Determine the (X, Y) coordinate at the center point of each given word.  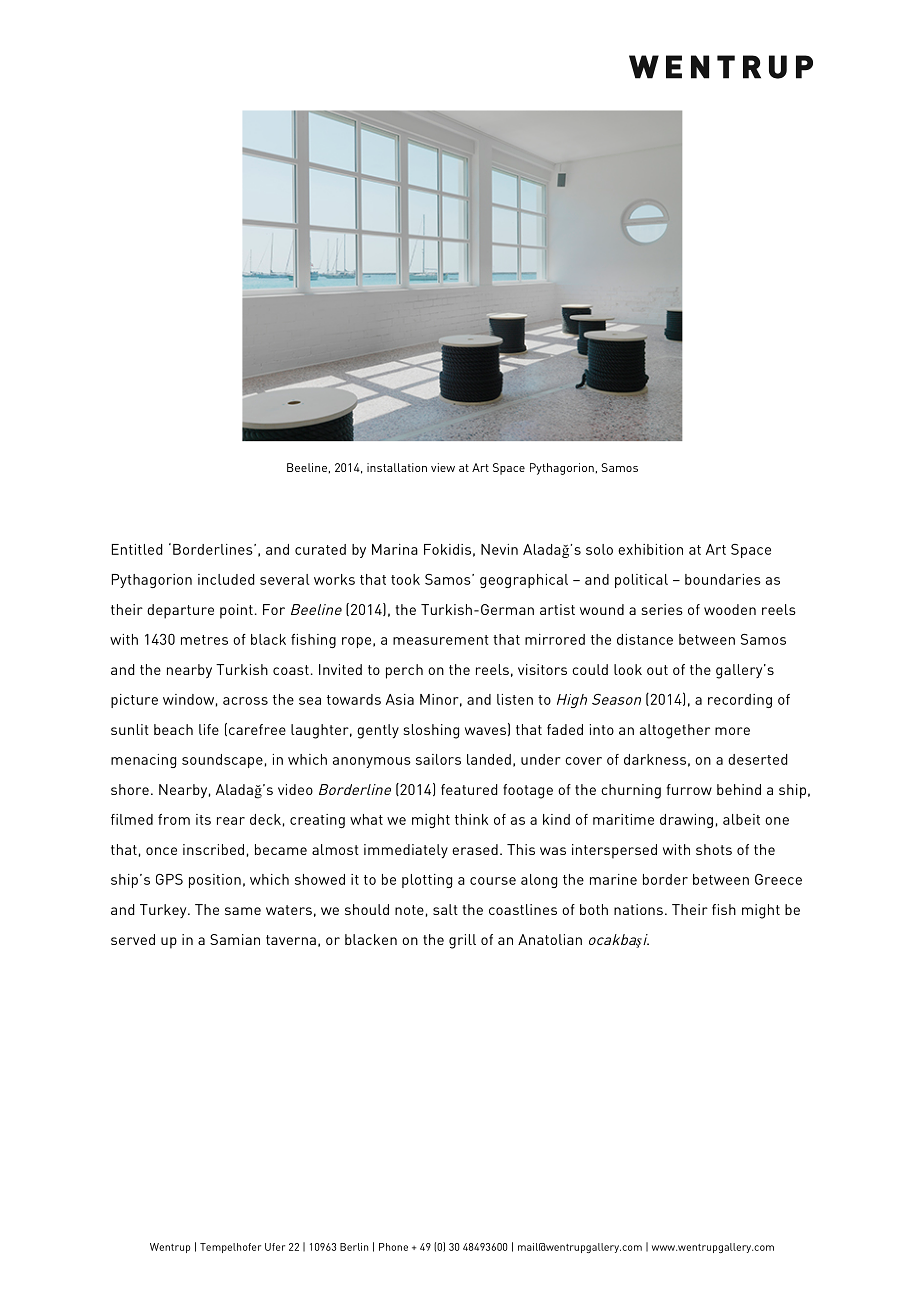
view (443, 467)
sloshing (431, 731)
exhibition (650, 549)
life (209, 729)
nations (638, 909)
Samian (235, 939)
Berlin (354, 1247)
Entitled (137, 549)
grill (462, 941)
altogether (675, 731)
